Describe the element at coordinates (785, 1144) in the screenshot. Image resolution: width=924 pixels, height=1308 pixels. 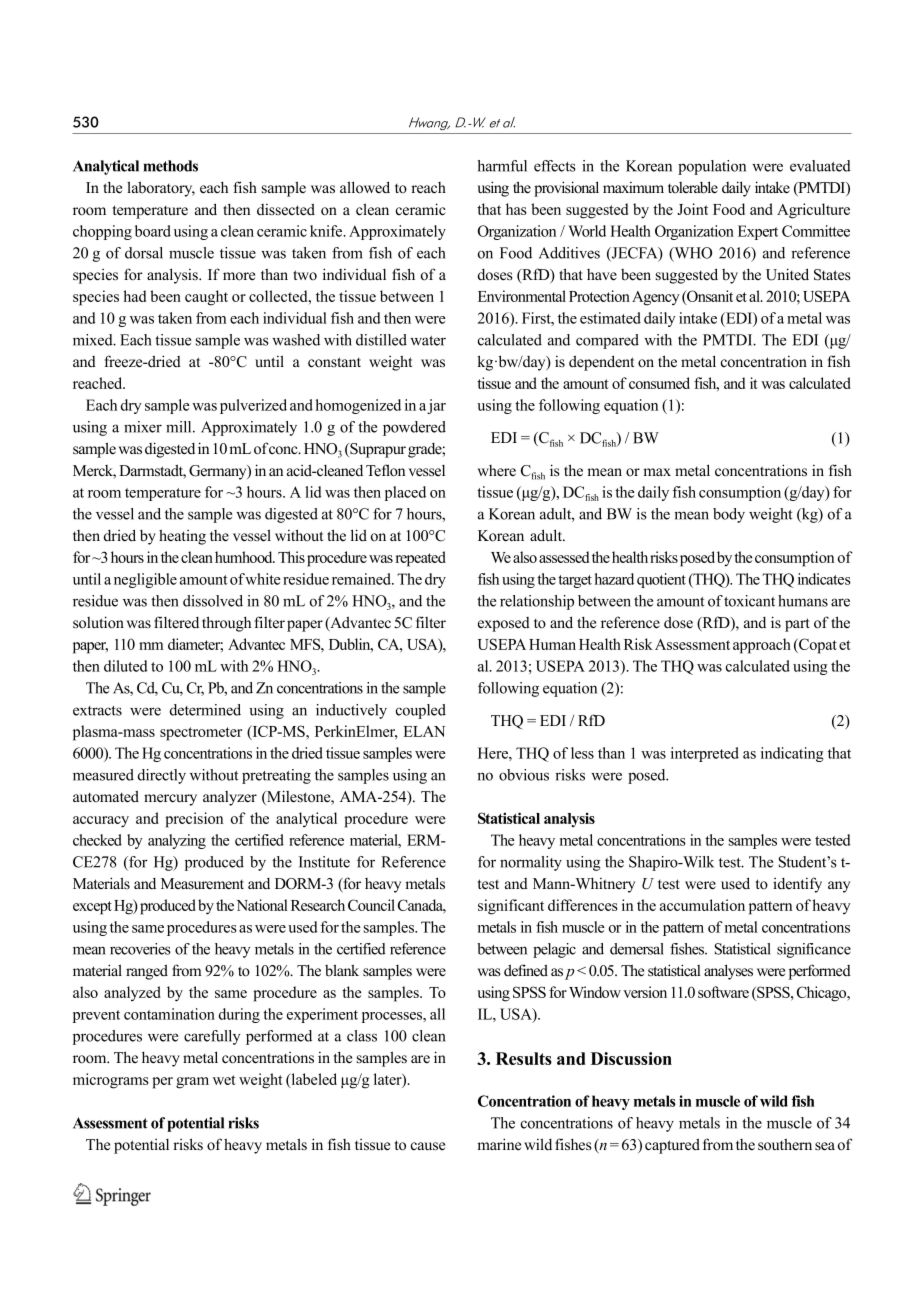
I see `southern` at that location.
